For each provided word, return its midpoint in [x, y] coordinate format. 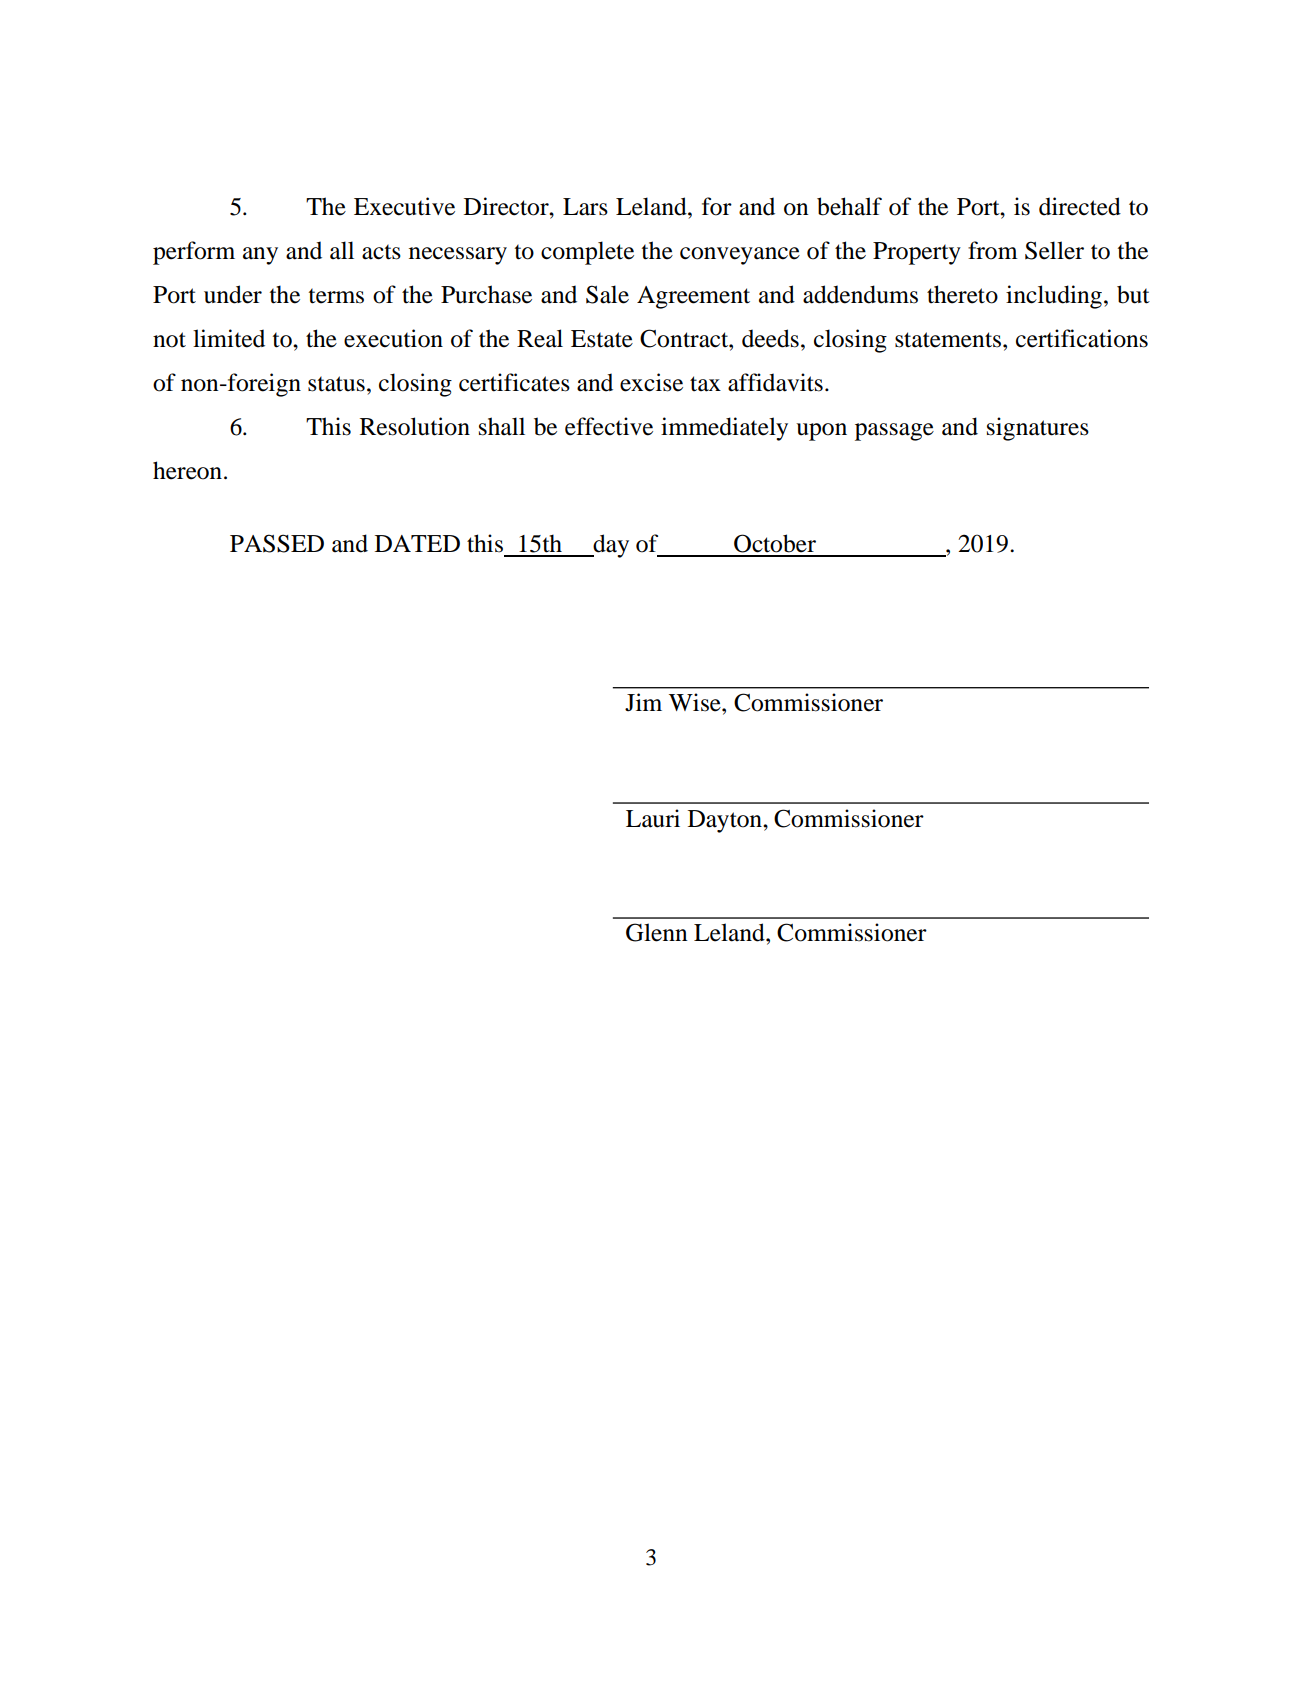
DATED [417, 543]
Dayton [726, 821]
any [260, 256]
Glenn [657, 932]
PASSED [277, 543]
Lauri [653, 818]
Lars [585, 207]
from [993, 250]
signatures [1038, 429]
